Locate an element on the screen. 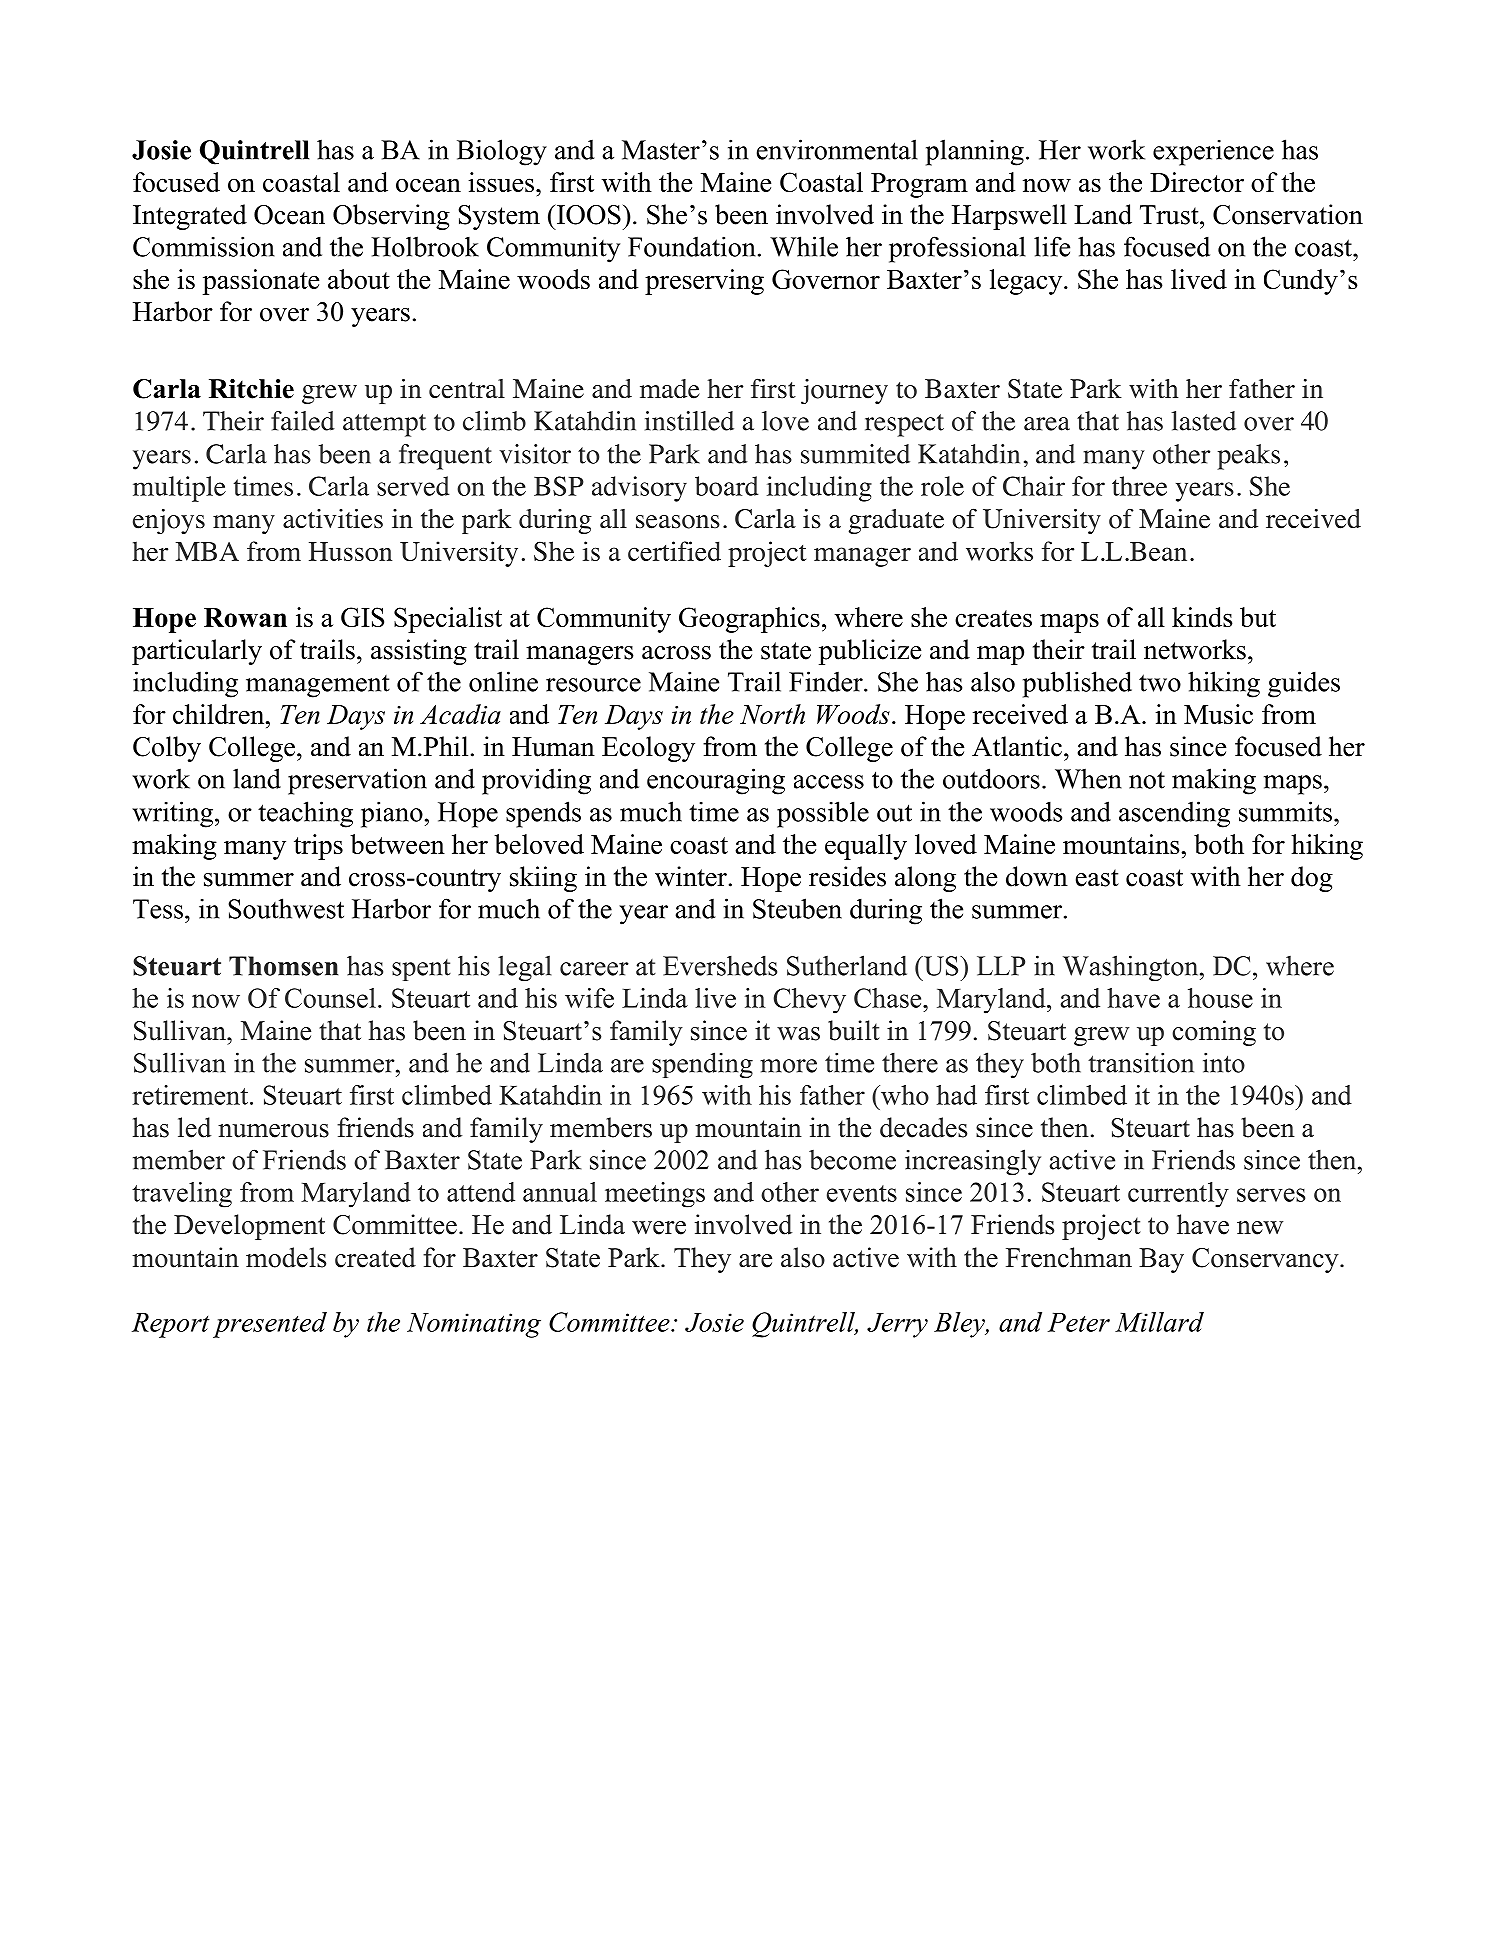 Image resolution: width=1499 pixels, height=1940 pixels. Director is located at coordinates (1197, 182).
